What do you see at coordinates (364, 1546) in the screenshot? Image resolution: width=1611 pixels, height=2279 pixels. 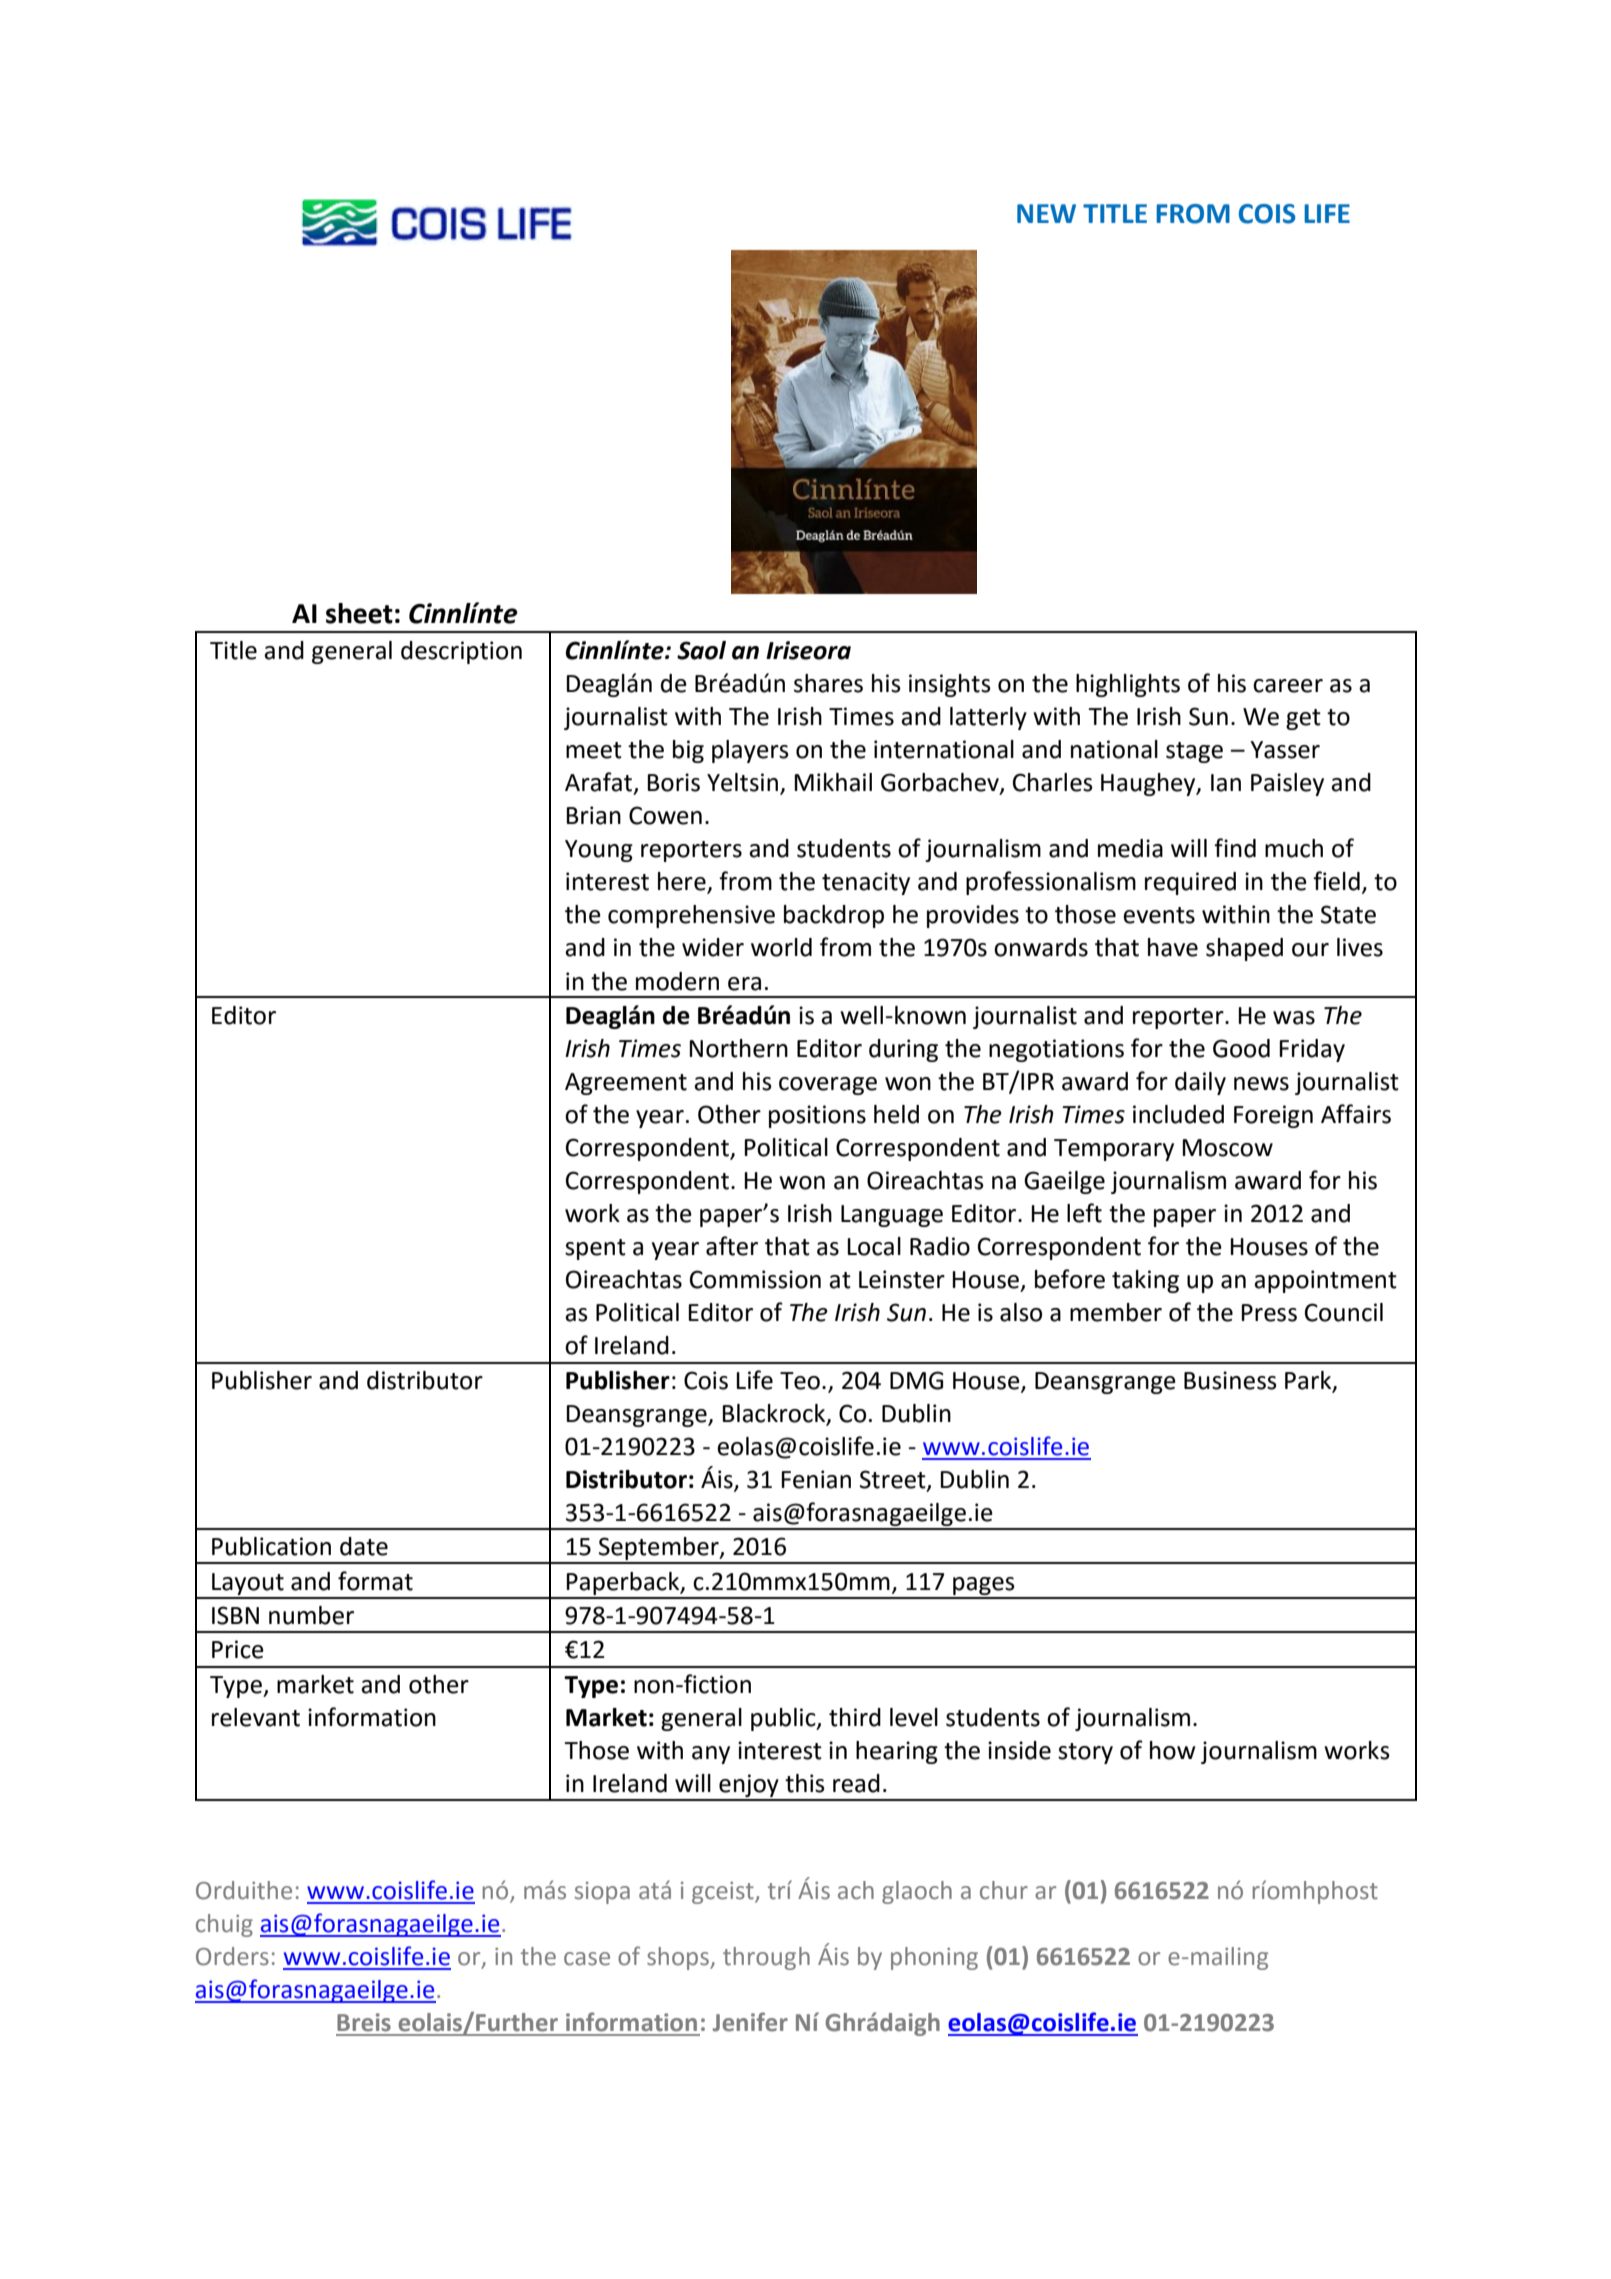 I see `date` at bounding box center [364, 1546].
